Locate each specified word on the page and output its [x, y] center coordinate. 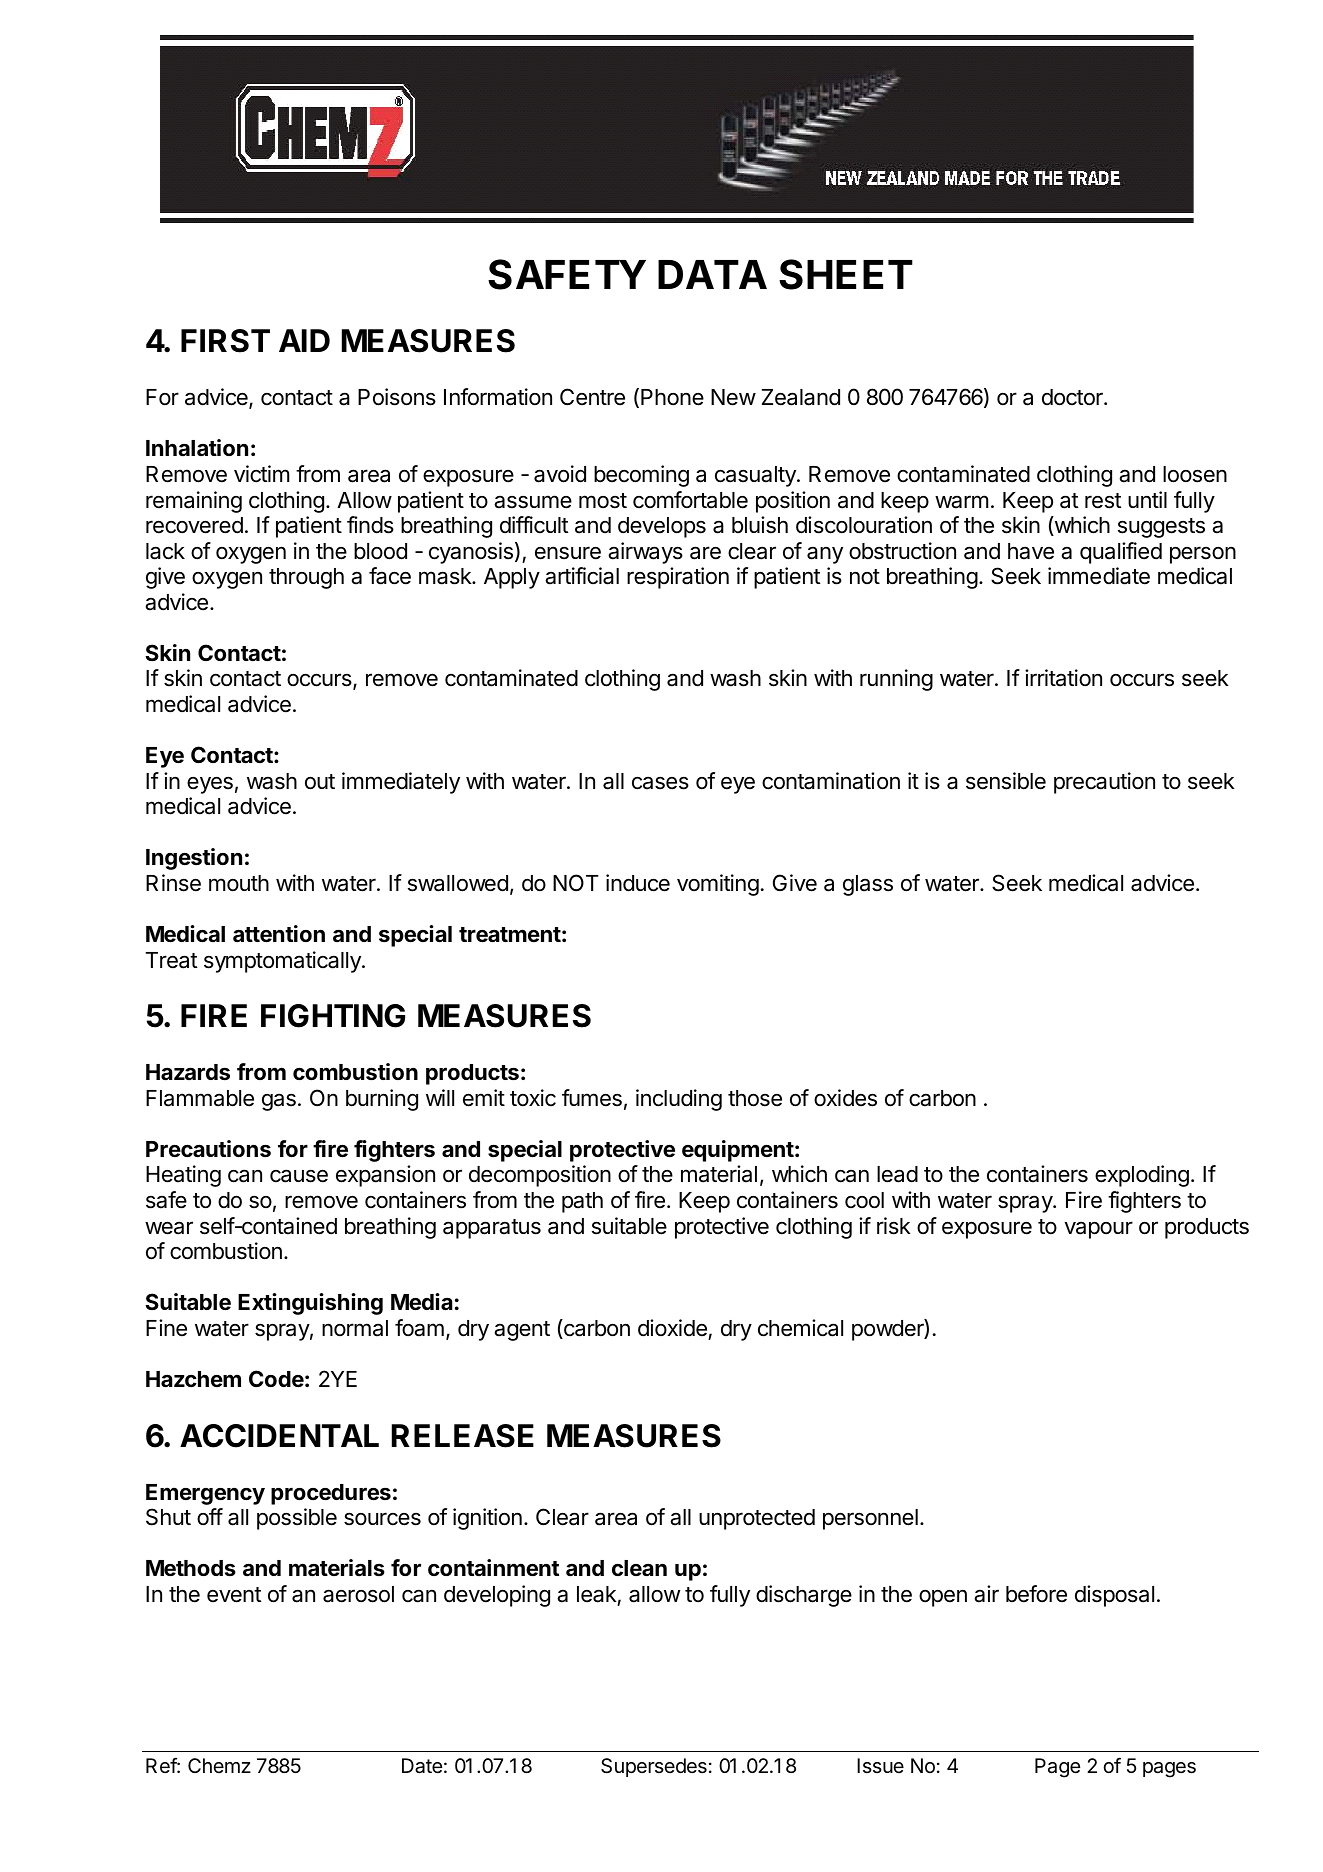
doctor [1073, 397]
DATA [712, 274]
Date [422, 1766]
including [679, 1100]
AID [304, 340]
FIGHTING [333, 1016]
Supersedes [654, 1767]
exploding [1142, 1176]
